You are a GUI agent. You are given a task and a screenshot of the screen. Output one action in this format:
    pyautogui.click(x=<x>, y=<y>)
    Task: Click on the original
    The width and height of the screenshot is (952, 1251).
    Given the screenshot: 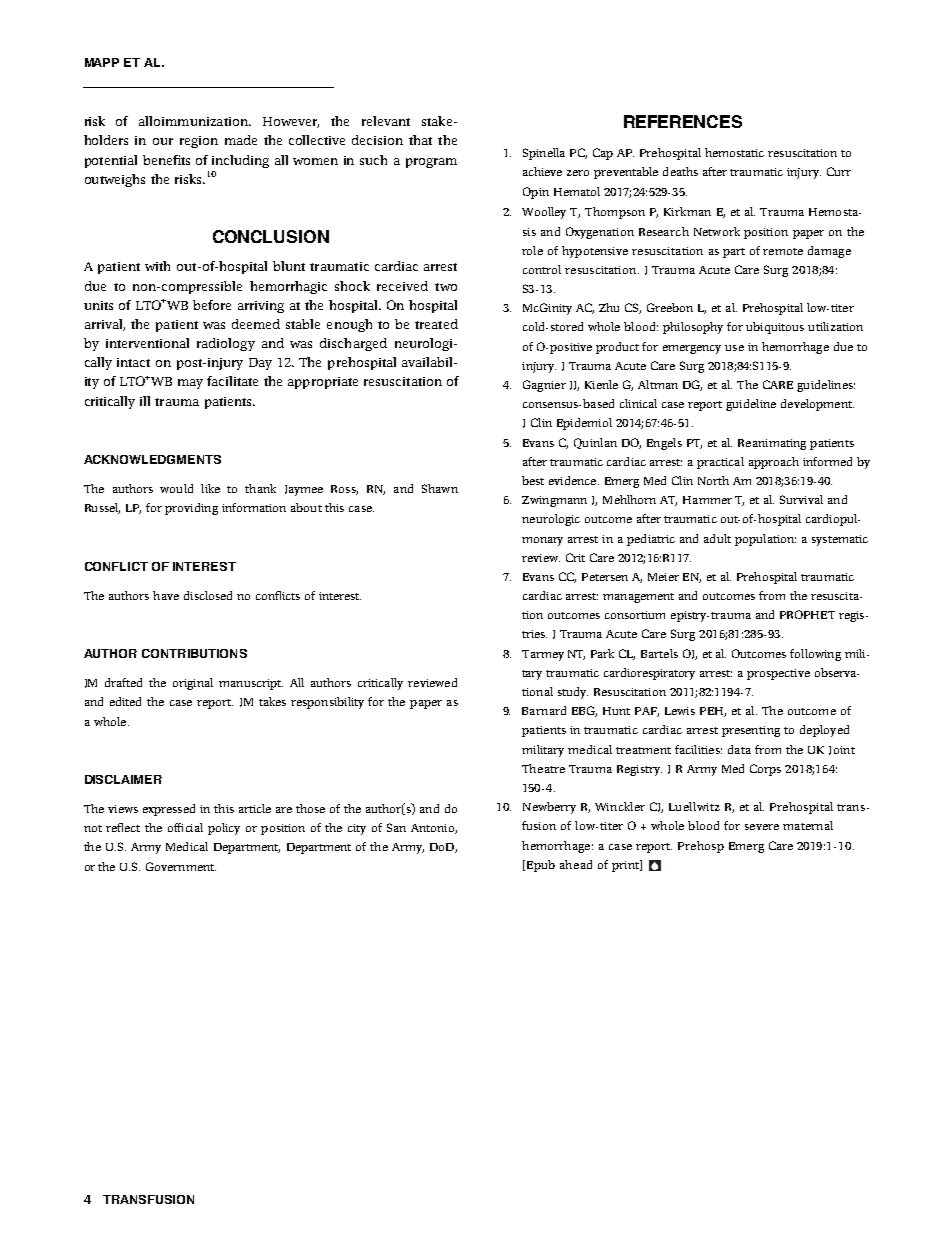 What is the action you would take?
    pyautogui.click(x=193, y=684)
